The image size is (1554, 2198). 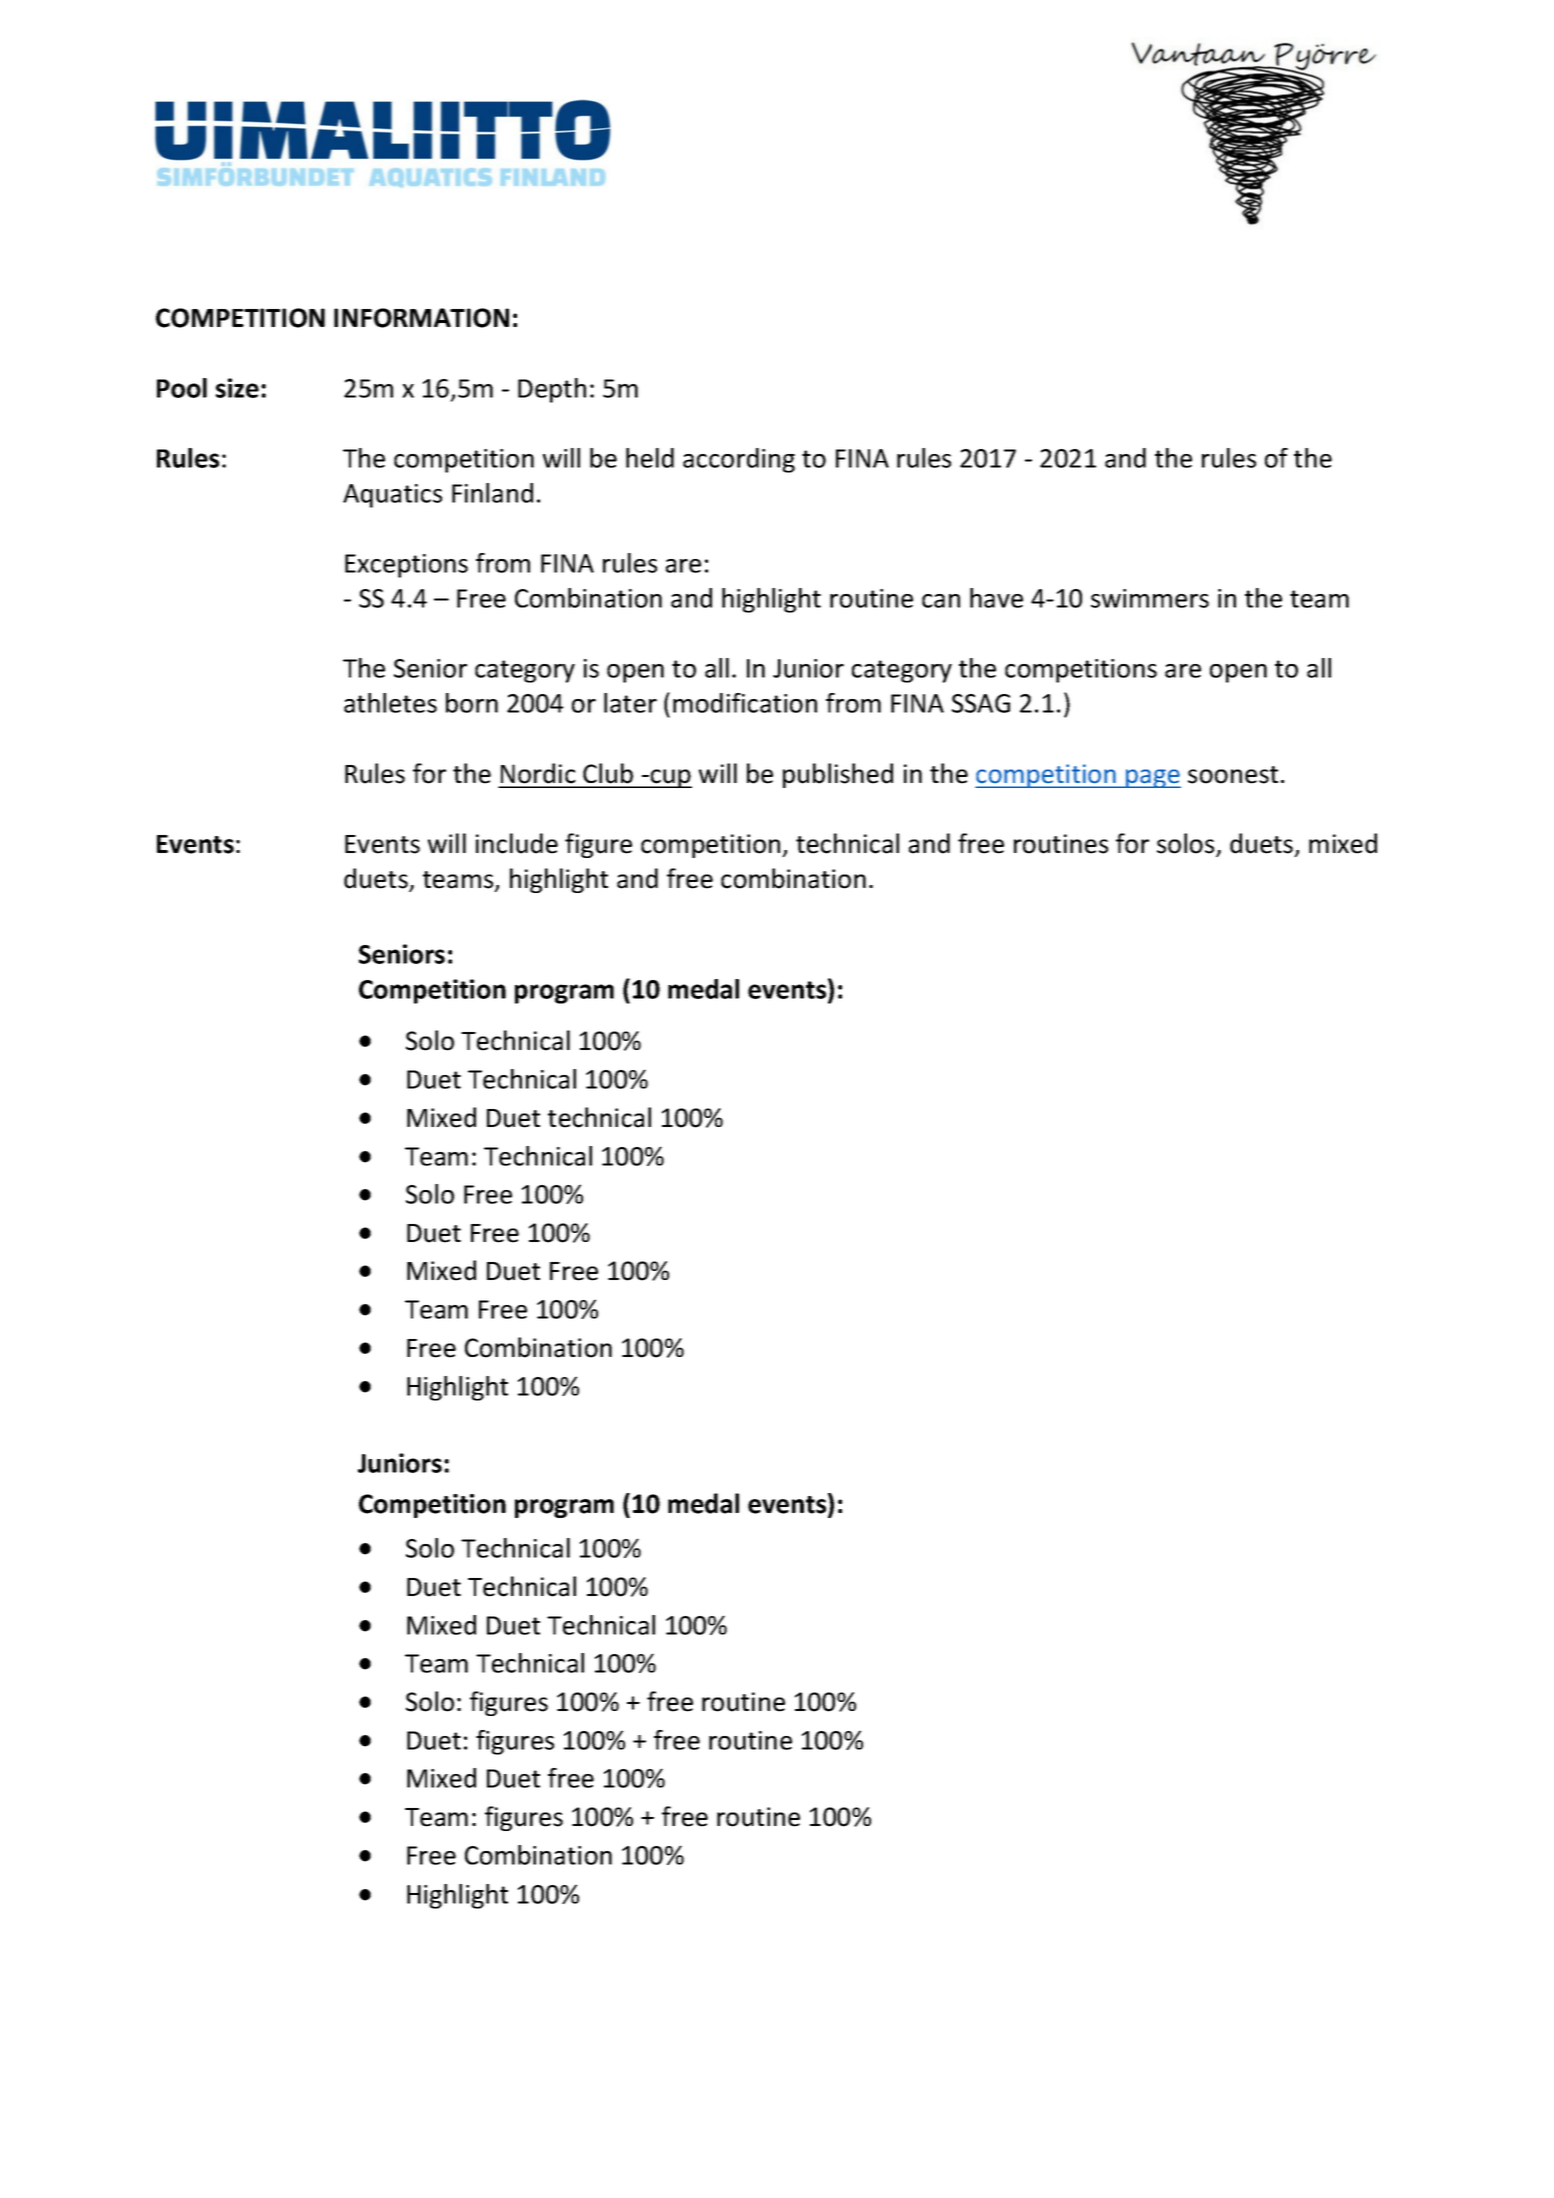 What do you see at coordinates (996, 598) in the screenshot?
I see `have` at bounding box center [996, 598].
